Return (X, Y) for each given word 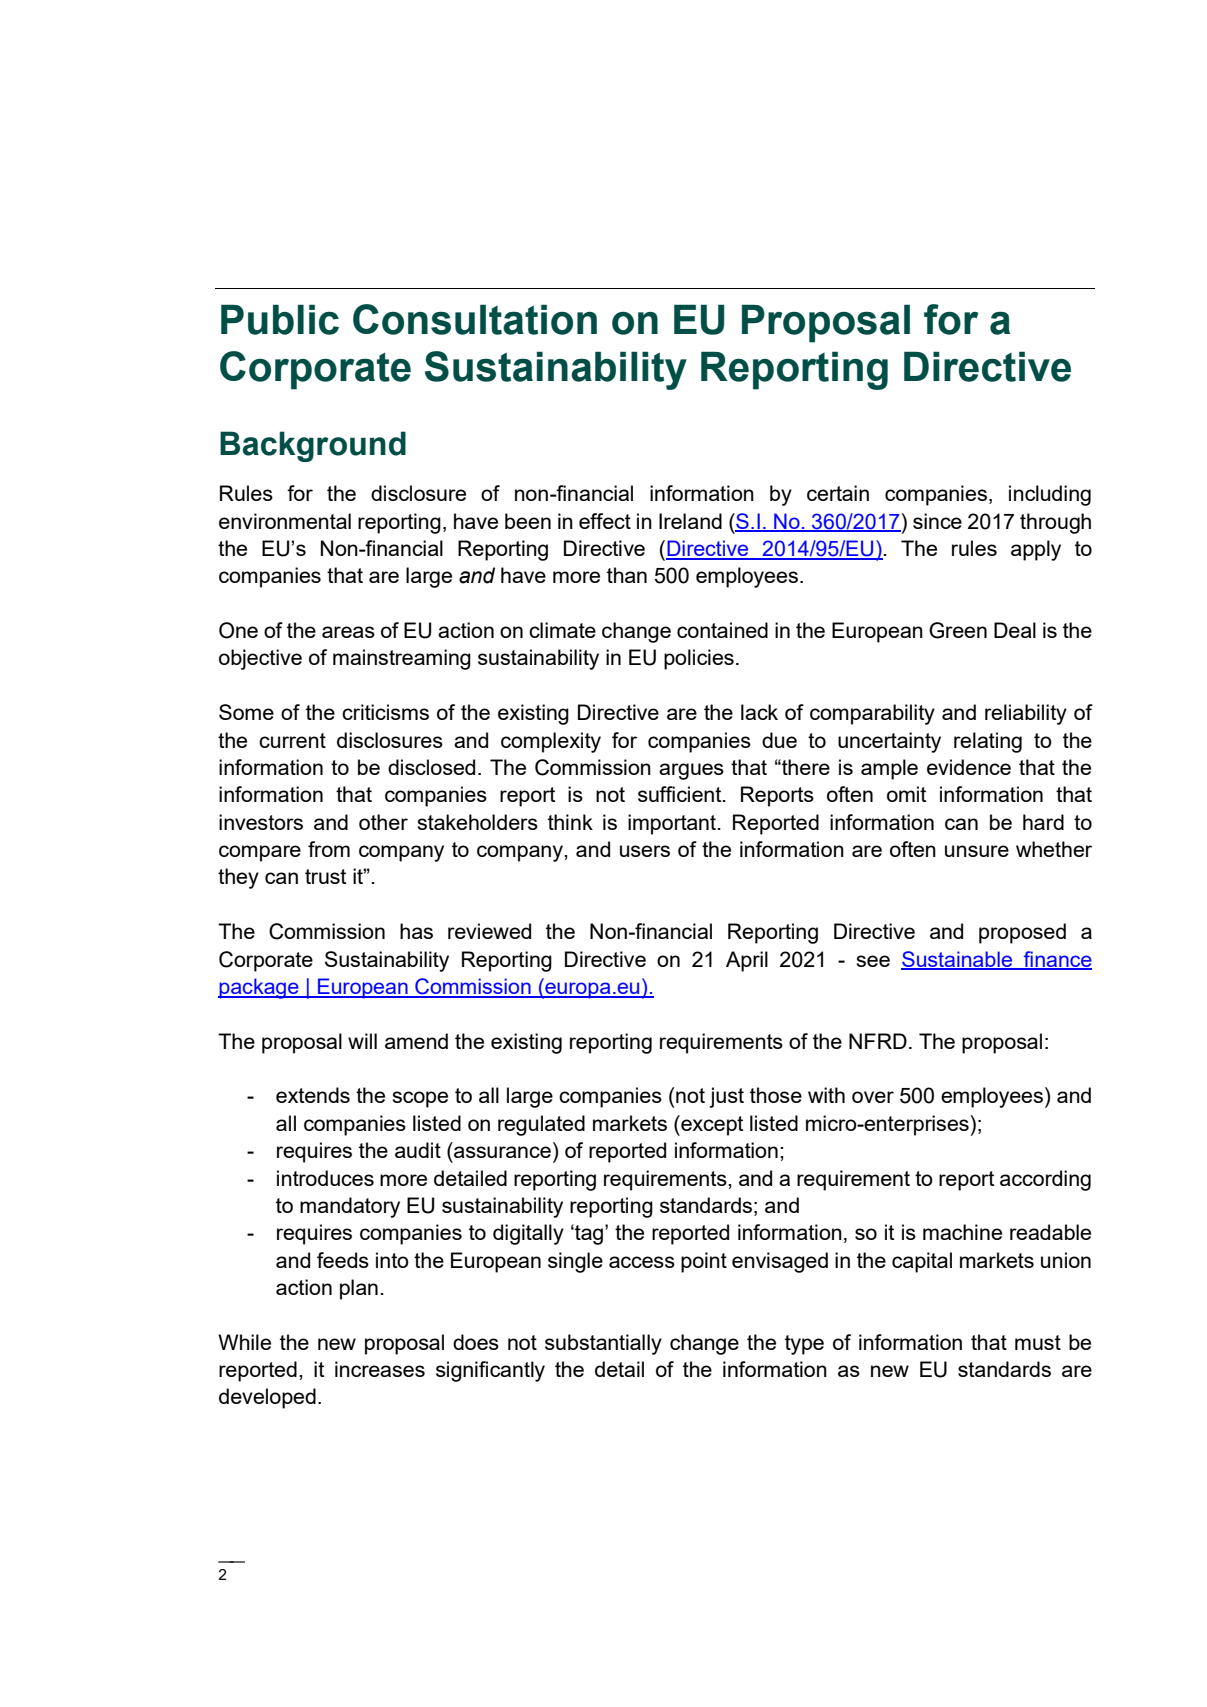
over (873, 1097)
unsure (977, 851)
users (645, 851)
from (329, 849)
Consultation (475, 319)
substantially (603, 1344)
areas (348, 632)
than (627, 575)
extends (313, 1095)
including (1050, 495)
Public (280, 319)
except (711, 1125)
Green (958, 630)
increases (380, 1369)
